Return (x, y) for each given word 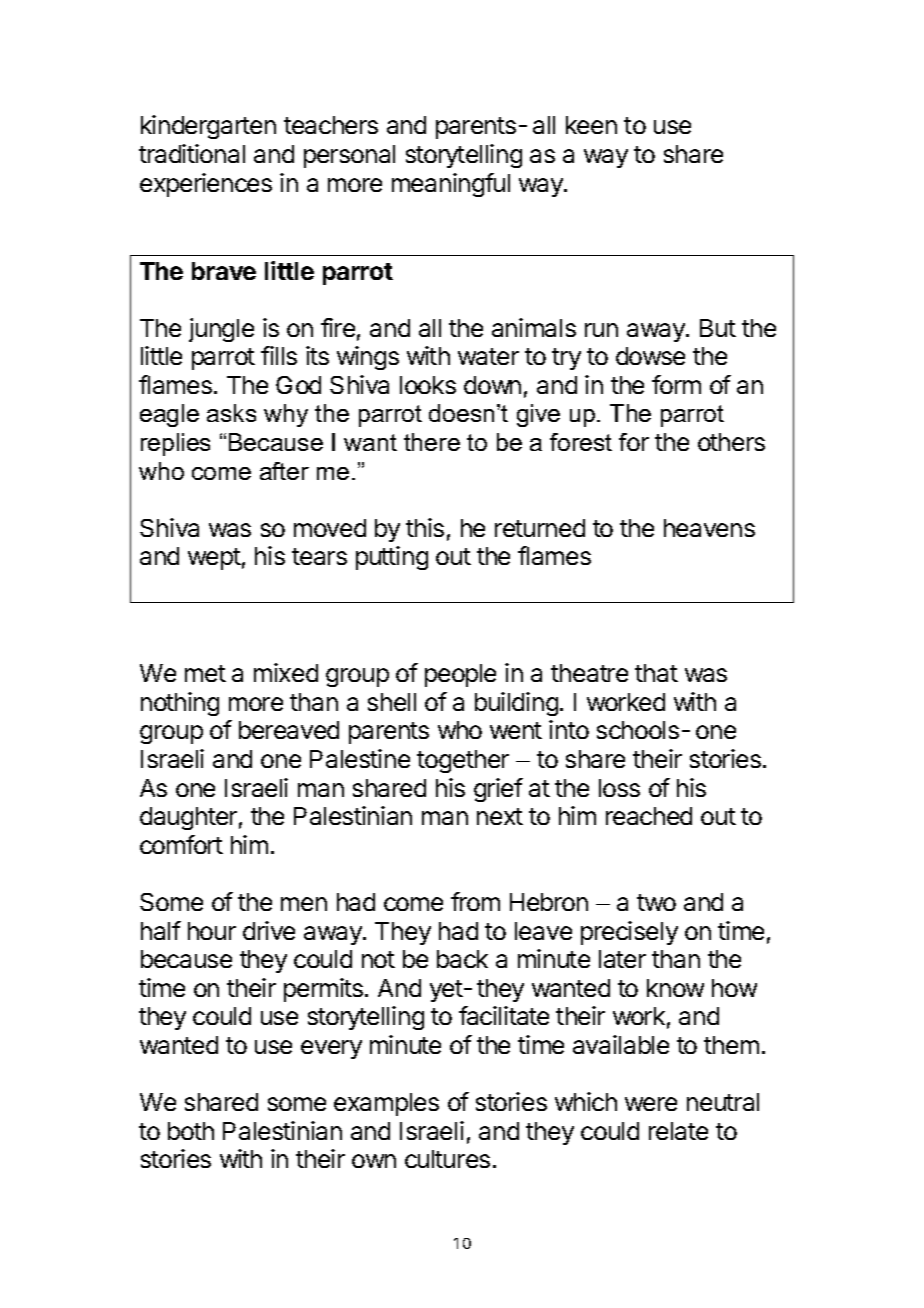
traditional (192, 153)
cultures (447, 1159)
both (191, 1131)
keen (591, 125)
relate (678, 1131)
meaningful (451, 185)
